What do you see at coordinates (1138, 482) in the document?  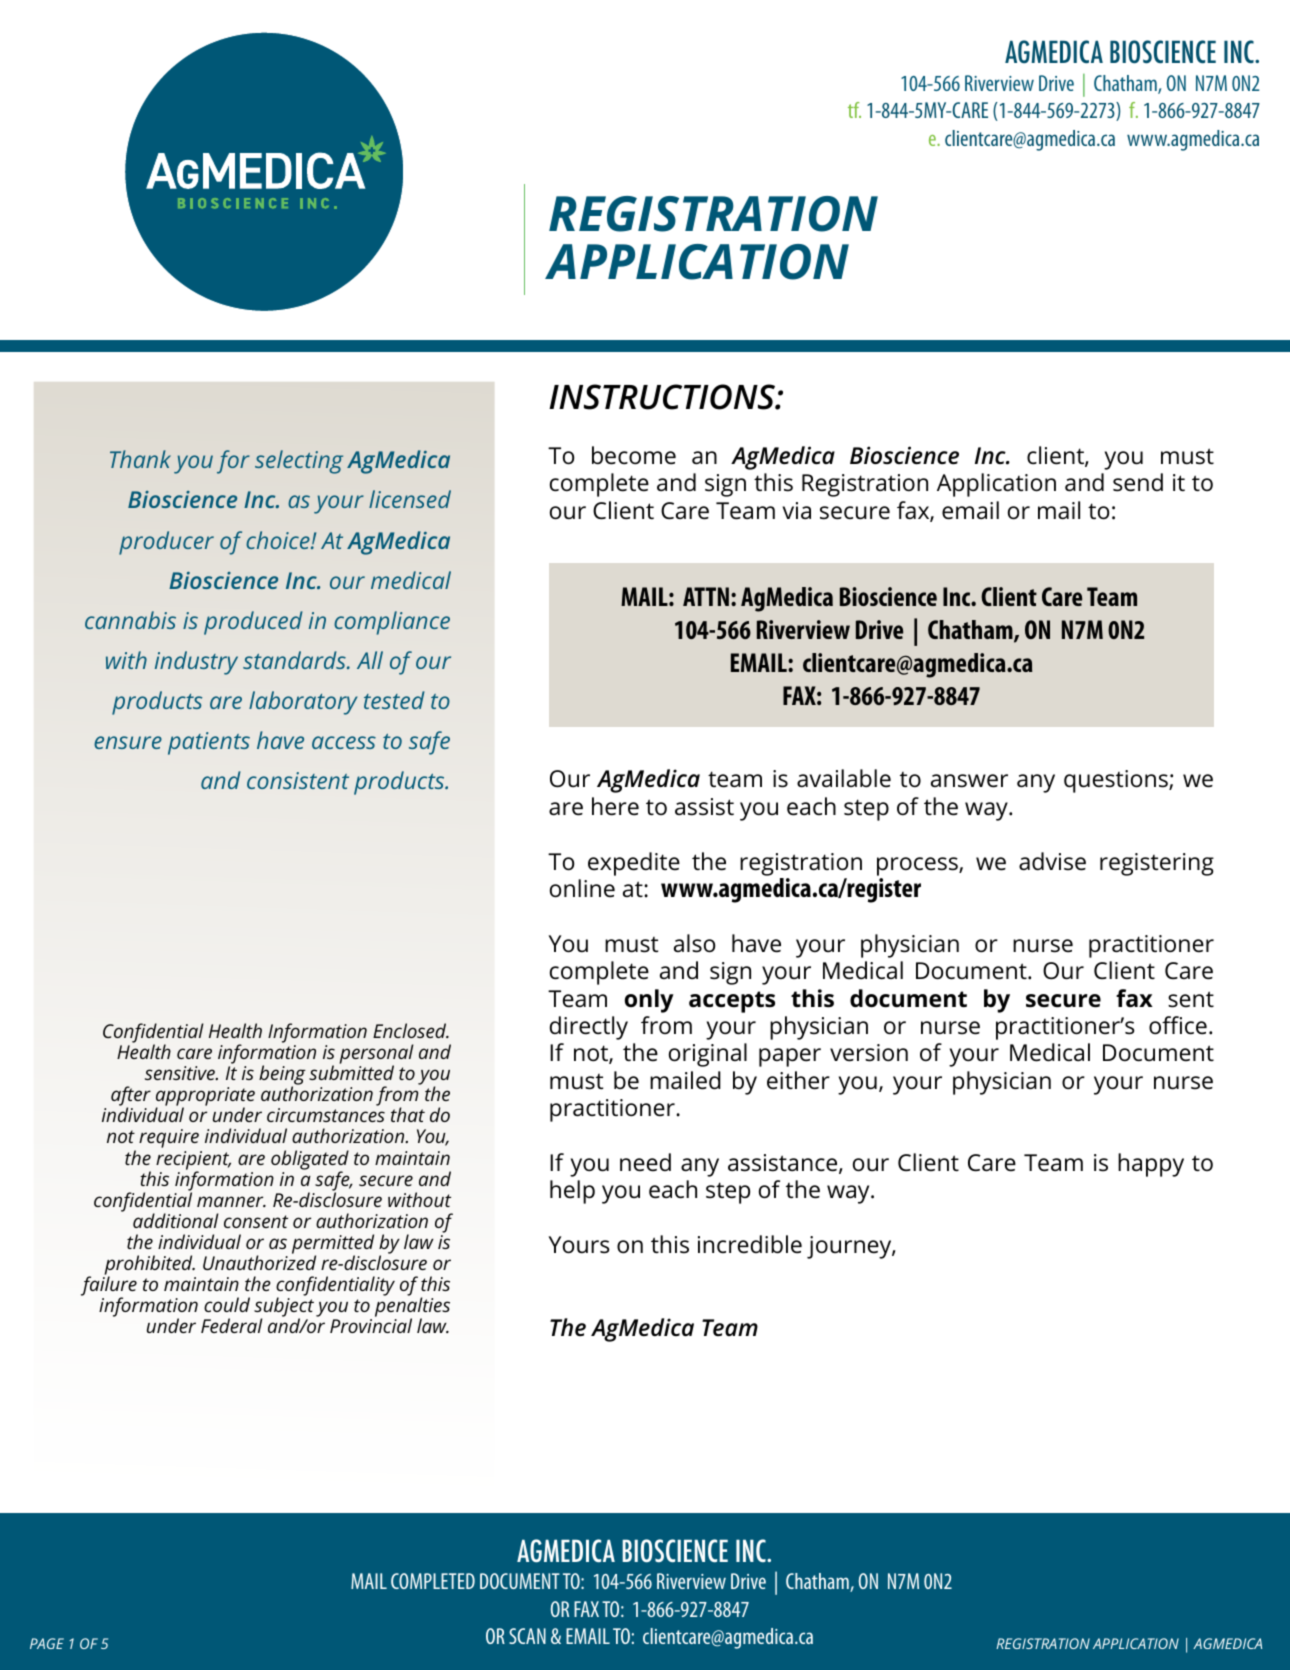 I see `send` at bounding box center [1138, 482].
